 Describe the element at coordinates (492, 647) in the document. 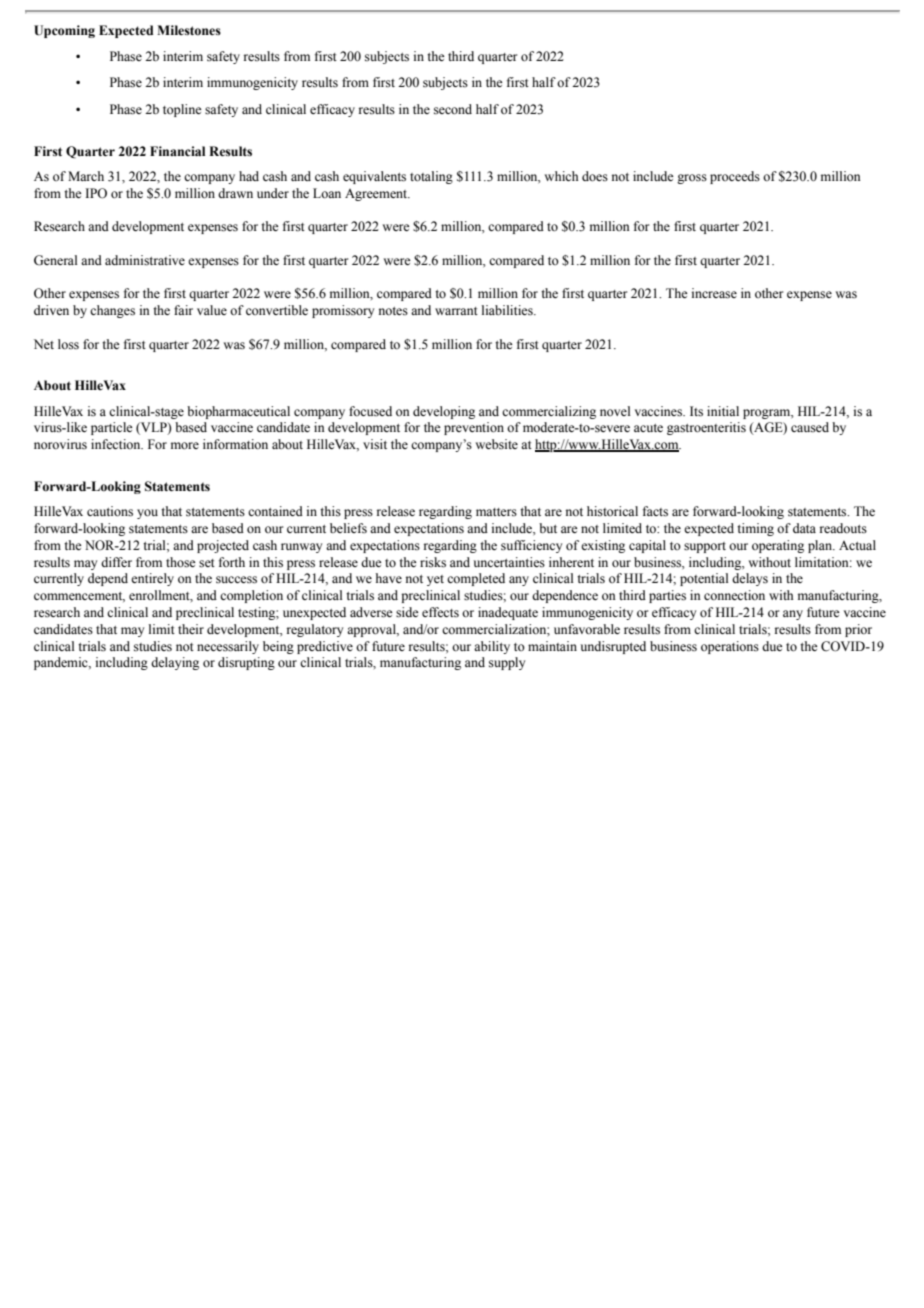

I see `ability` at that location.
